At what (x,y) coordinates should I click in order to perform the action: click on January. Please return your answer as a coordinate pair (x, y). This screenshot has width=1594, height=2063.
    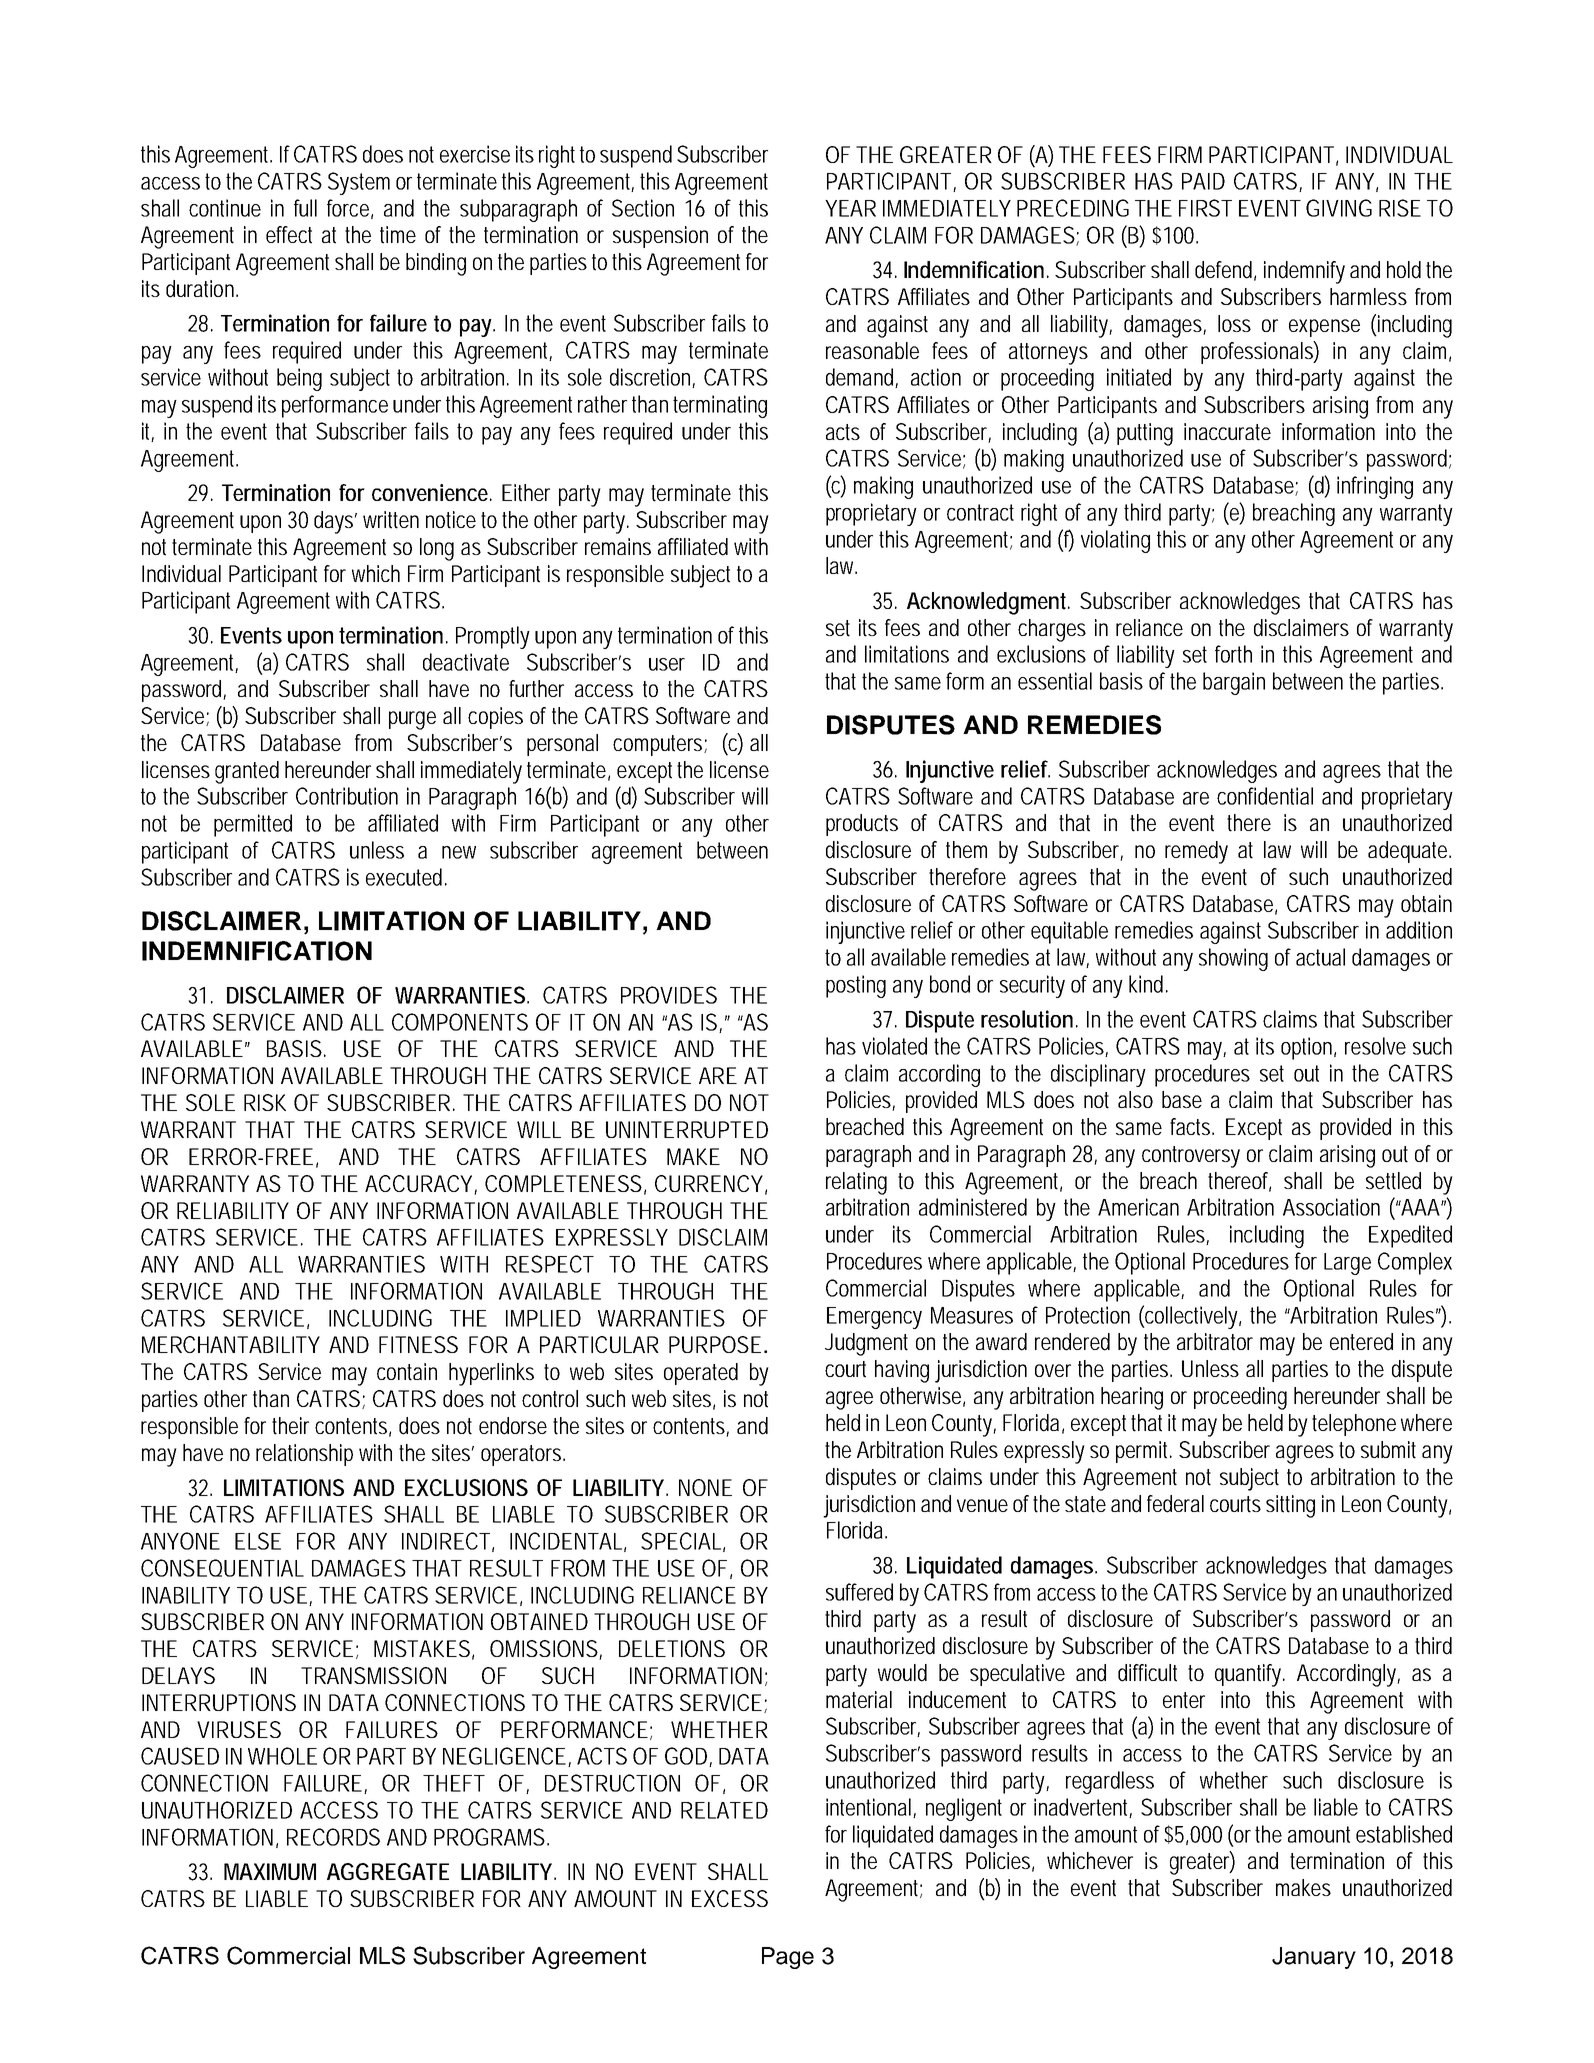
    Looking at the image, I should click on (1314, 1958).
